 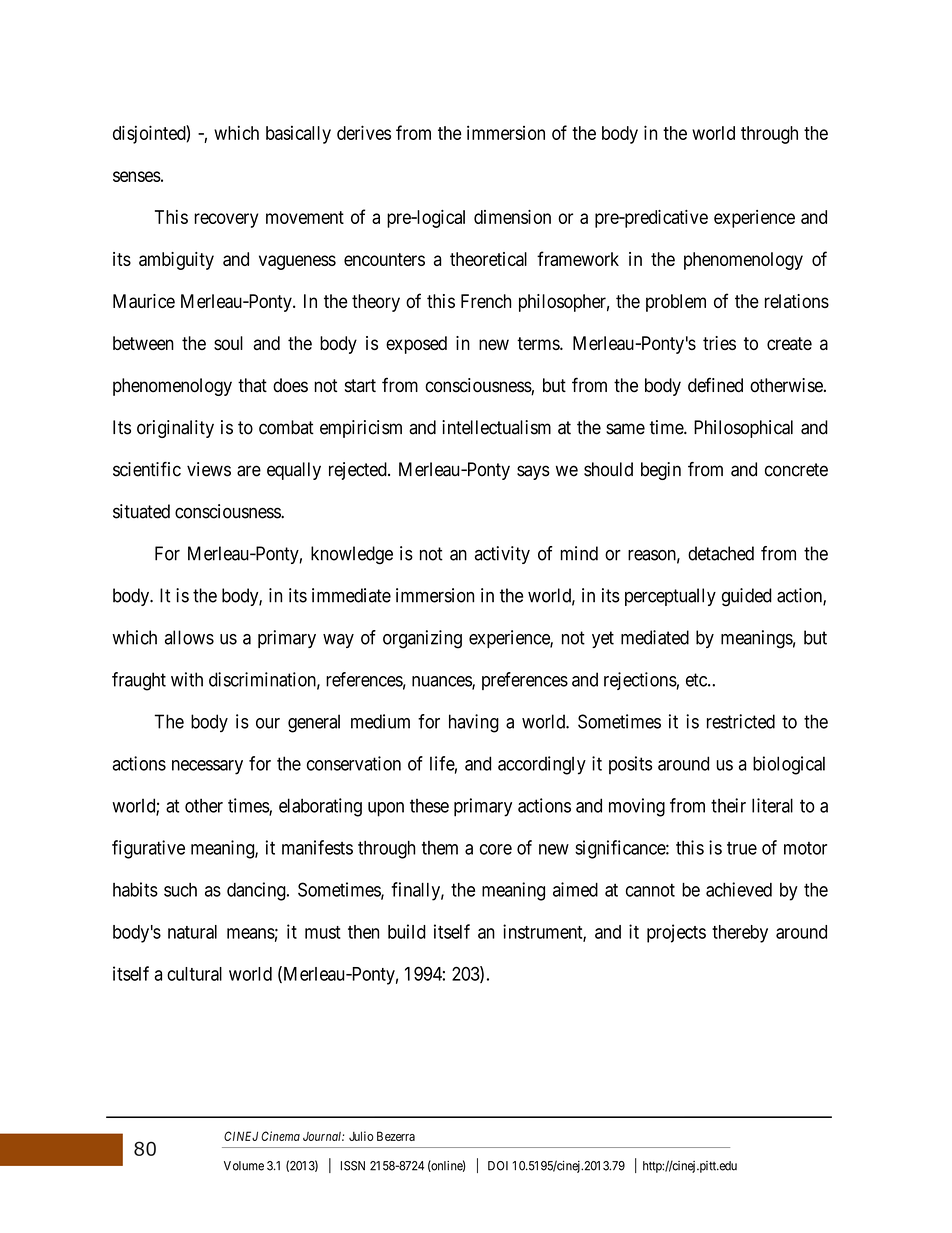 What do you see at coordinates (422, 639) in the screenshot?
I see `organizing` at bounding box center [422, 639].
